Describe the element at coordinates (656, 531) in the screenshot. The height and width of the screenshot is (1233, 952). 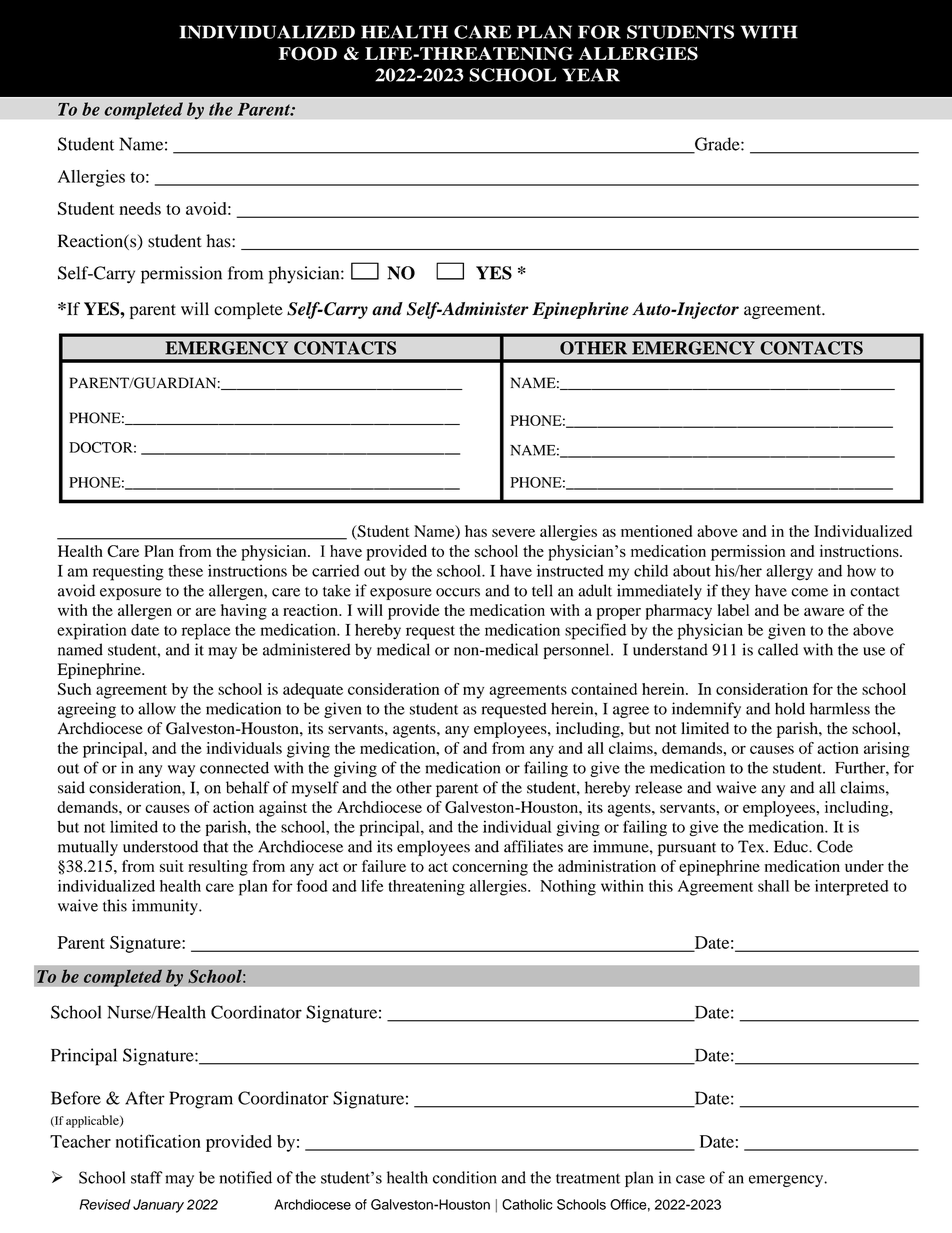
I see `mentioned` at that location.
